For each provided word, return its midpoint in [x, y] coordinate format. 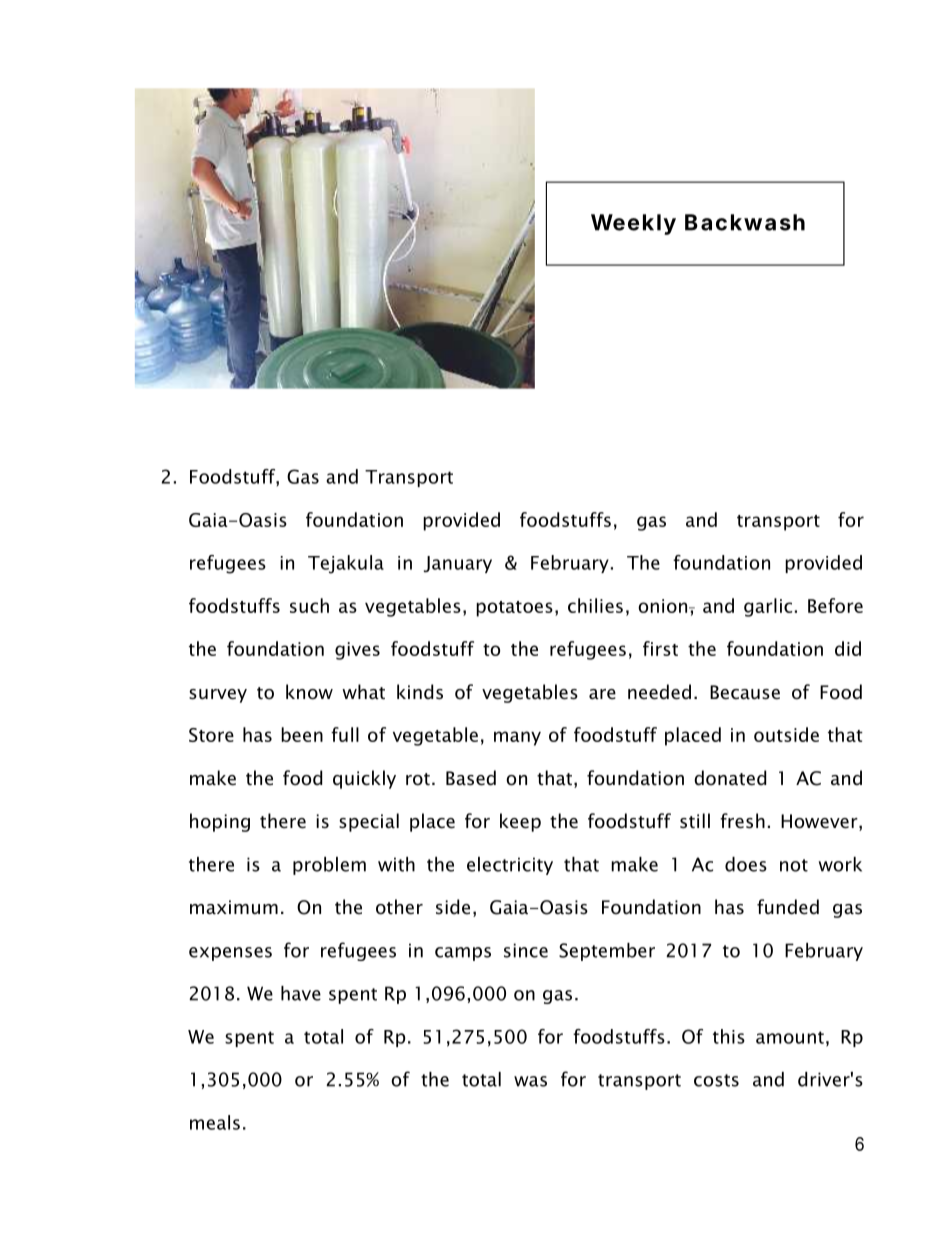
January [458, 564]
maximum [234, 907]
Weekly [633, 224]
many [517, 738]
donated [730, 778]
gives [357, 651]
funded [788, 907]
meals [215, 1122]
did [848, 648]
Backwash [745, 222]
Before [835, 605]
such [309, 605]
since [526, 950]
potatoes [514, 609]
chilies [595, 605]
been [302, 734]
